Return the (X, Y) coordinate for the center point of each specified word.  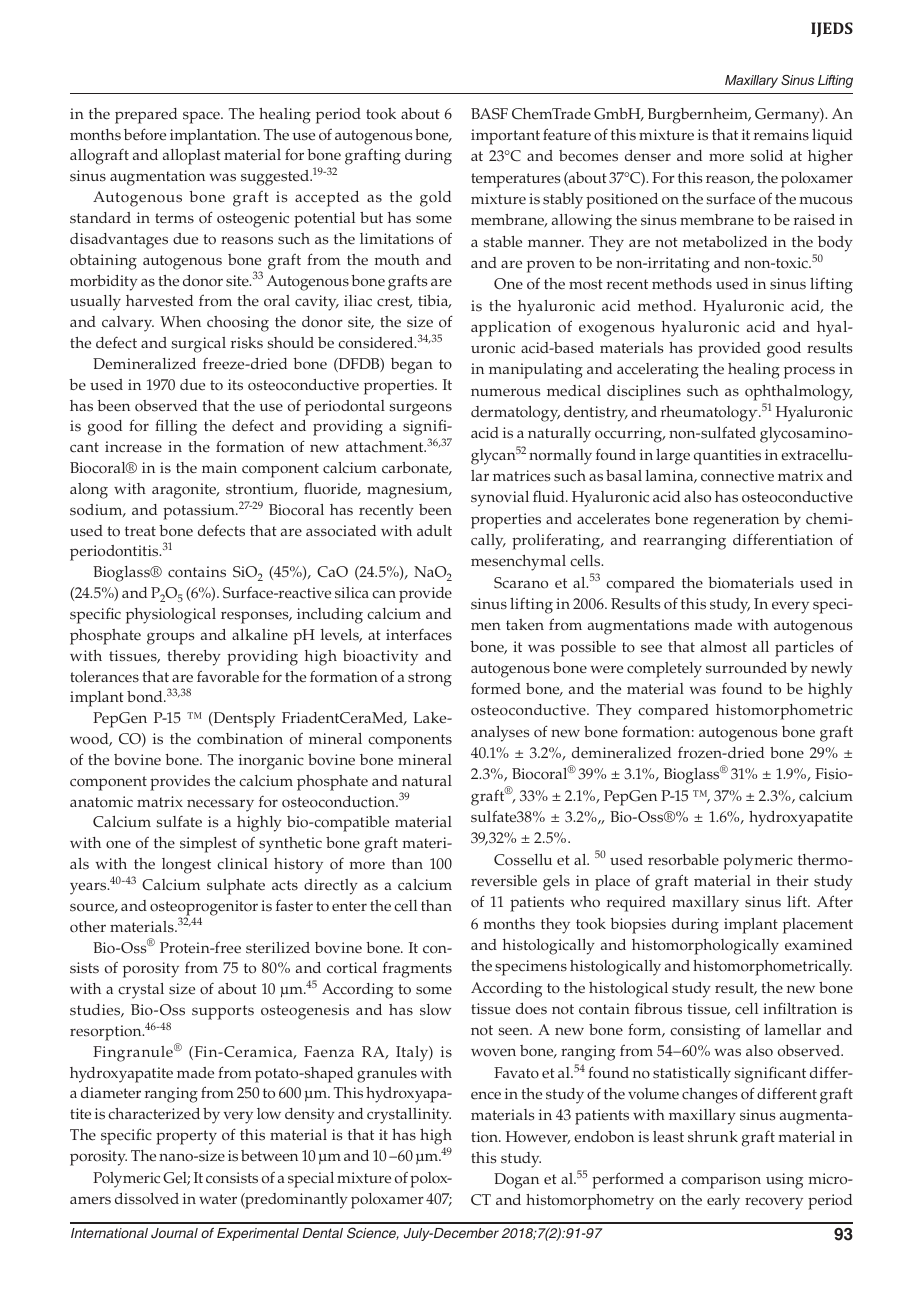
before (145, 134)
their (792, 881)
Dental (322, 1233)
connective (737, 476)
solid (766, 156)
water (218, 1199)
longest (186, 866)
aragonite (185, 491)
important (505, 137)
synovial (500, 499)
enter (349, 906)
